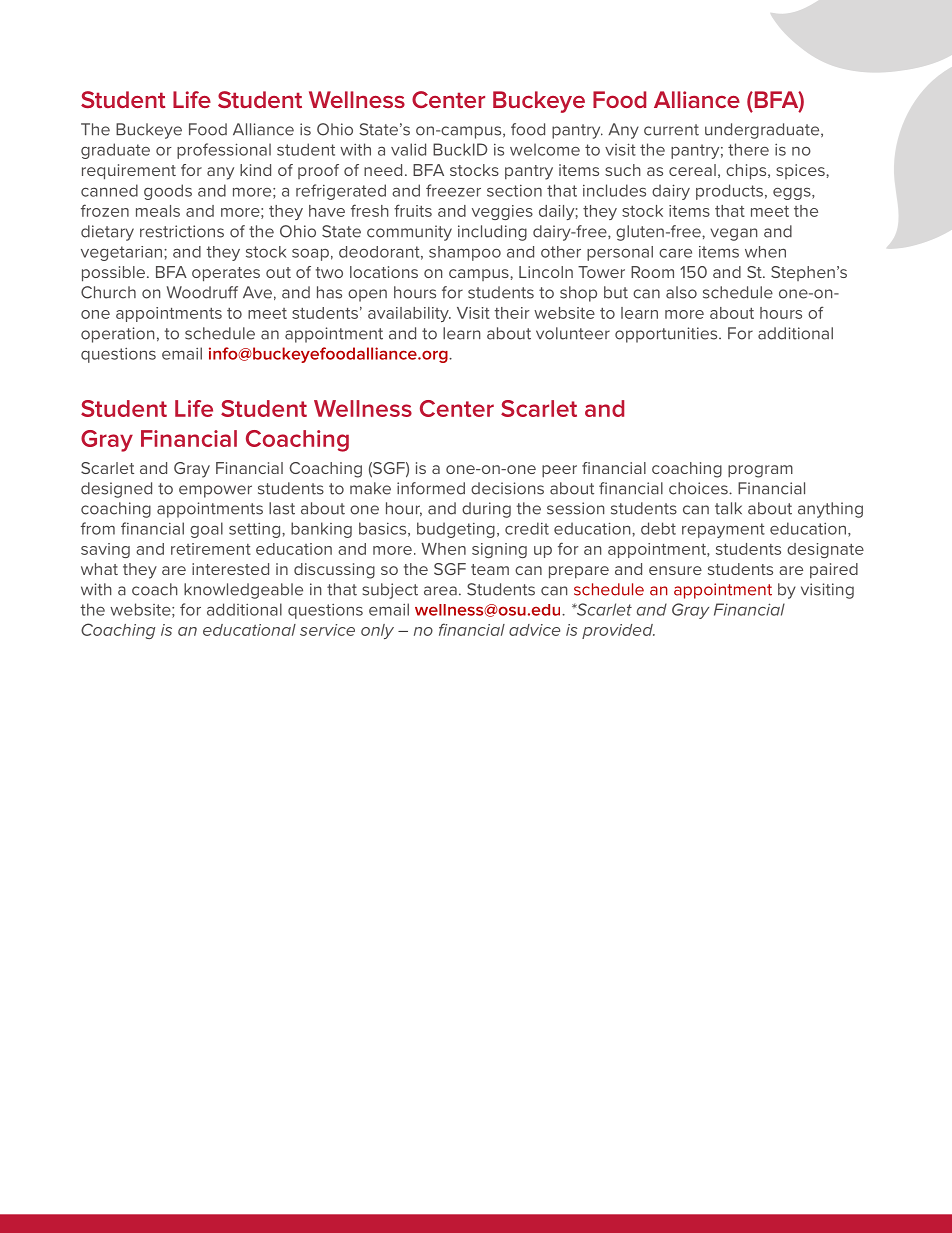 Image resolution: width=952 pixels, height=1233 pixels. Describe the element at coordinates (760, 471) in the page. I see `program` at that location.
